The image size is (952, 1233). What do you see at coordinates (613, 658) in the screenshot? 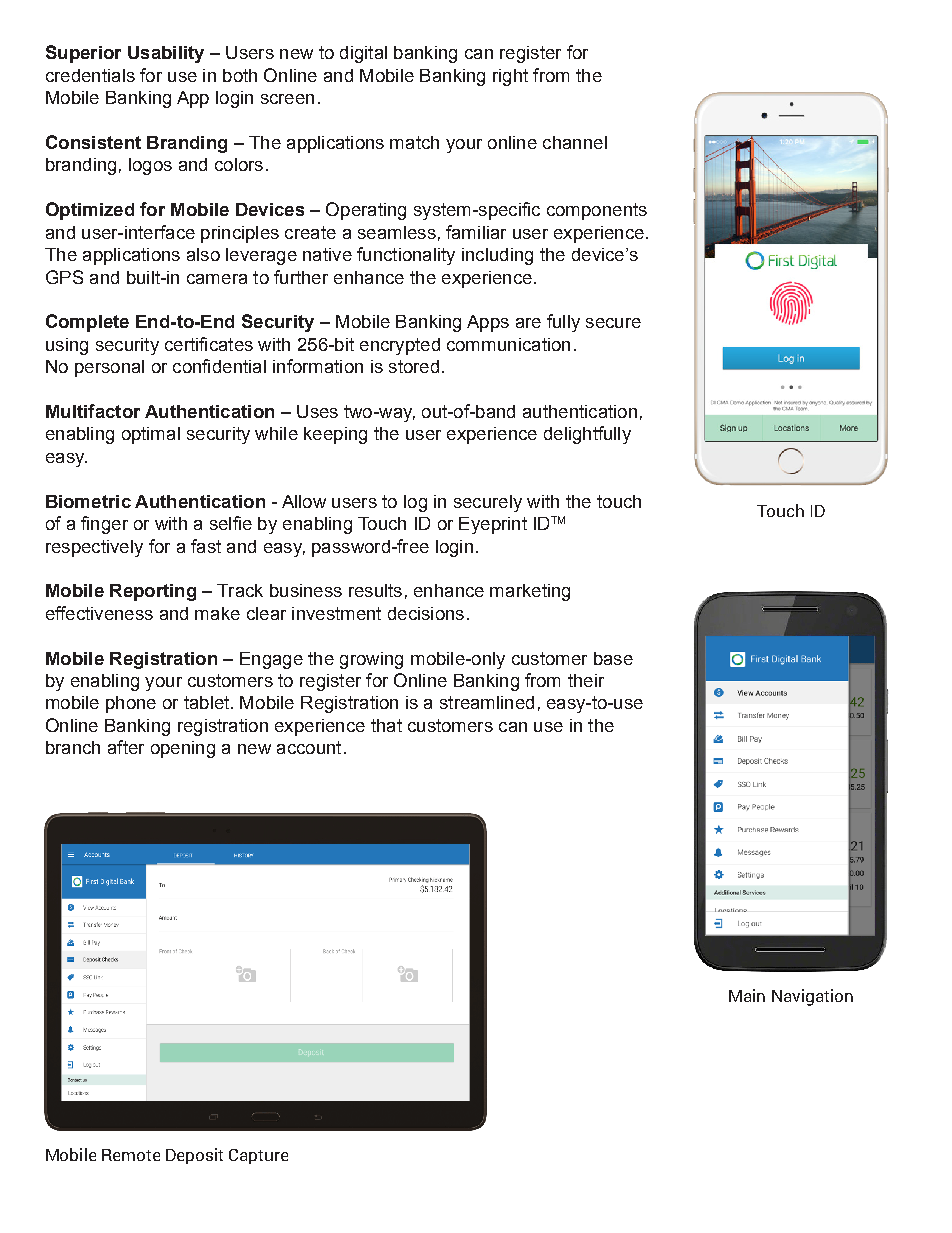
I see `base` at bounding box center [613, 658].
